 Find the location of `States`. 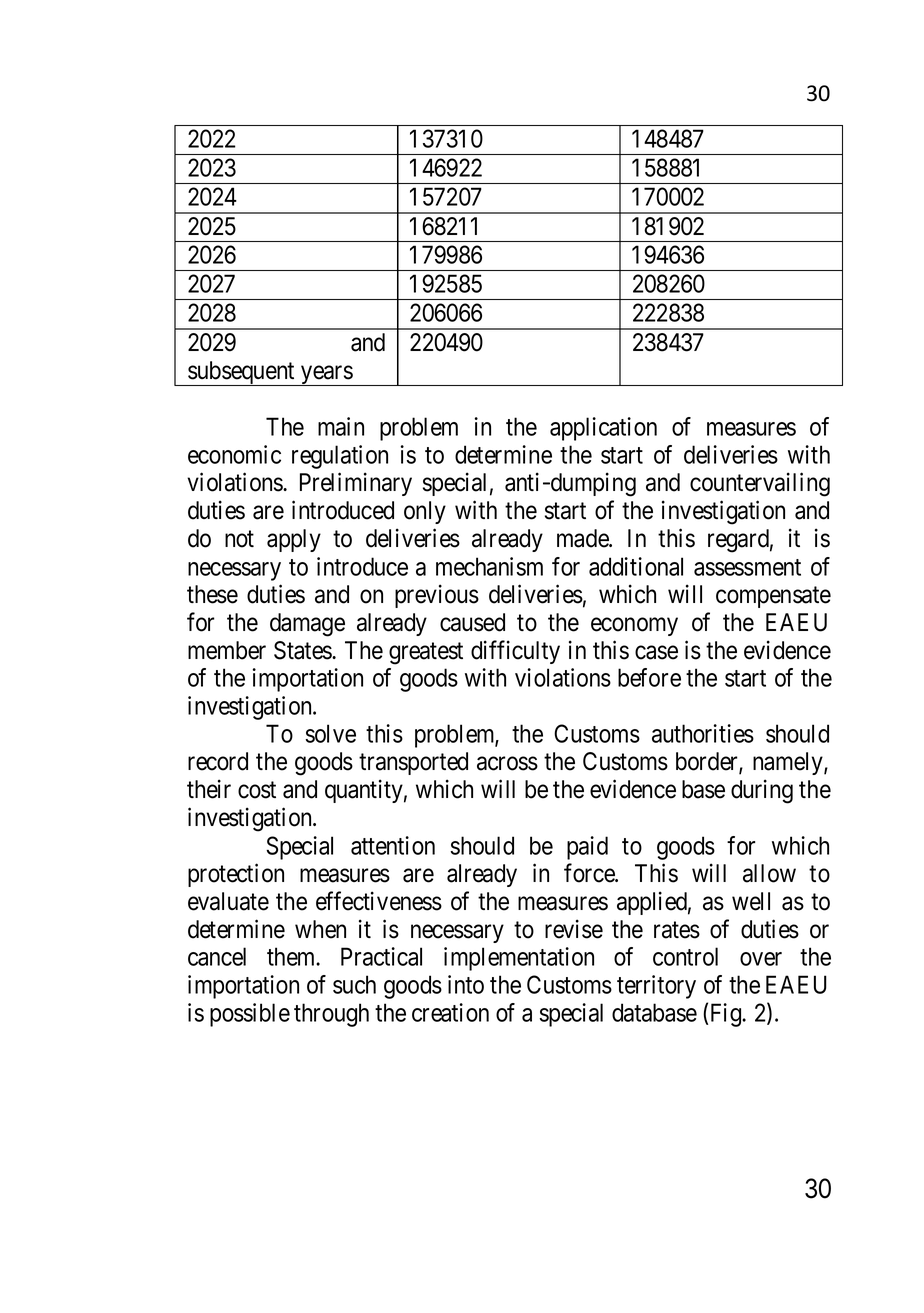

States is located at coordinates (303, 650).
